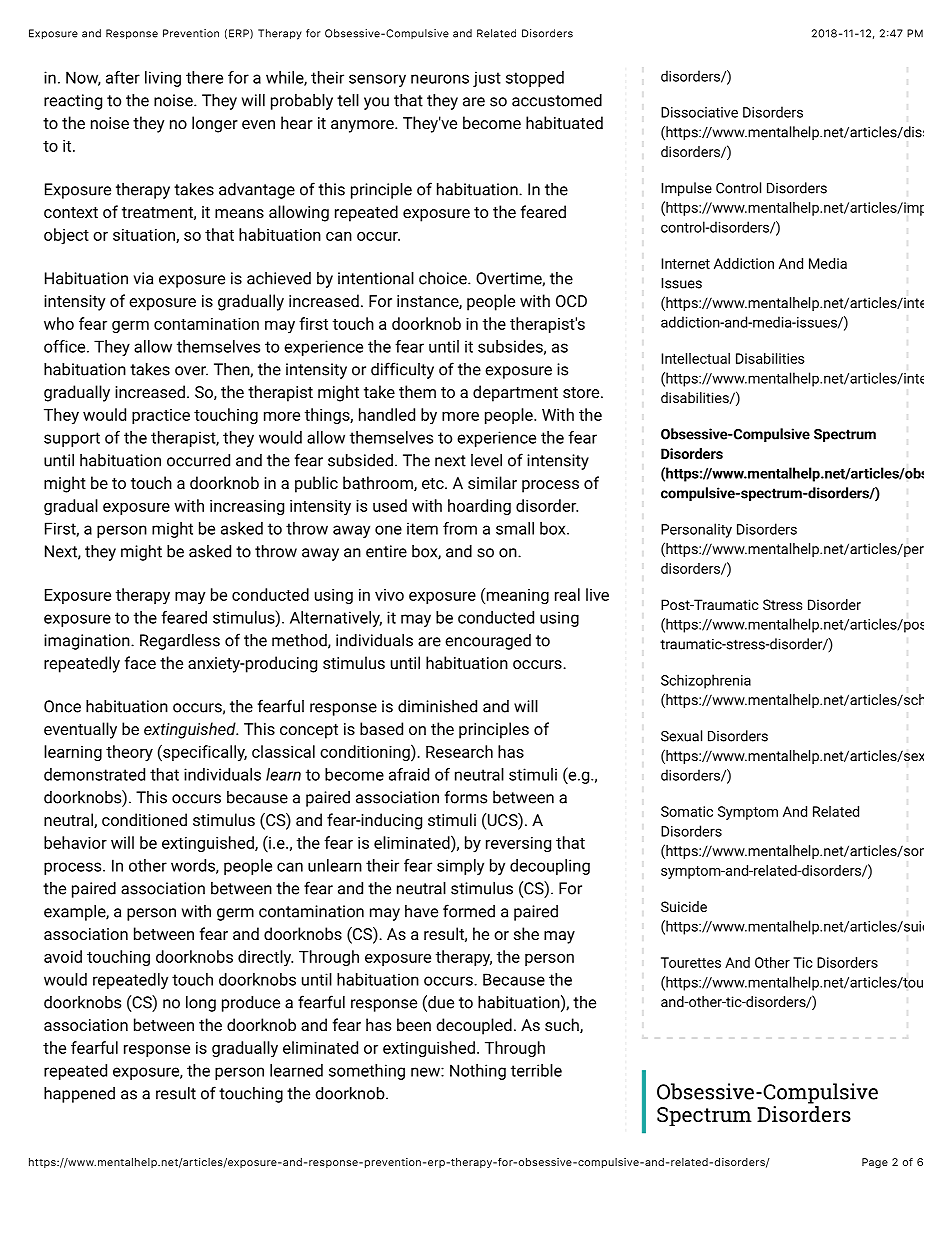 This screenshot has width=952, height=1233. Describe the element at coordinates (161, 416) in the screenshot. I see `practice` at that location.
